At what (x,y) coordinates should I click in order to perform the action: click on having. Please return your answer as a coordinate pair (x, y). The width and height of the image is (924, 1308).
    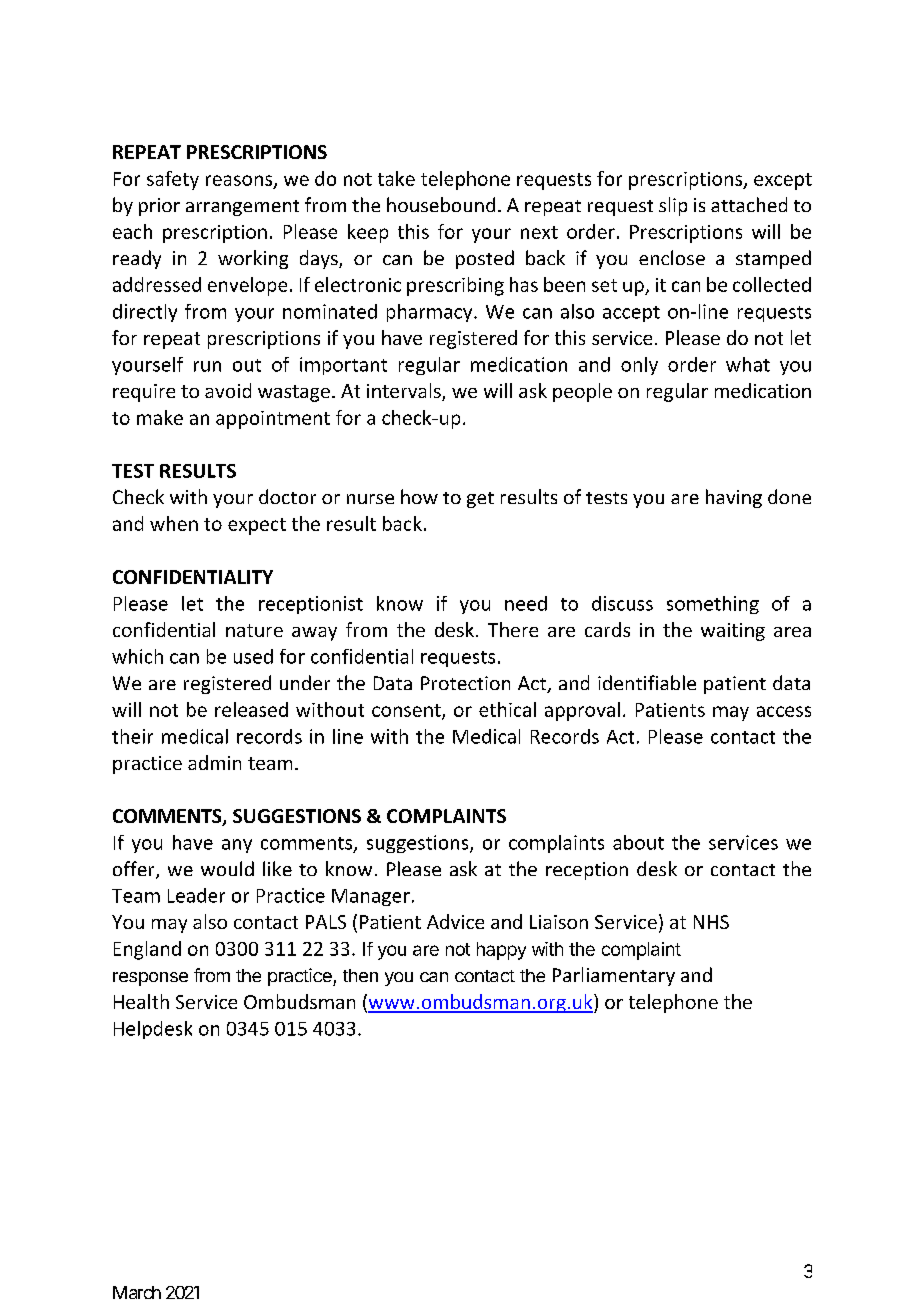
    Looking at the image, I should click on (734, 498).
